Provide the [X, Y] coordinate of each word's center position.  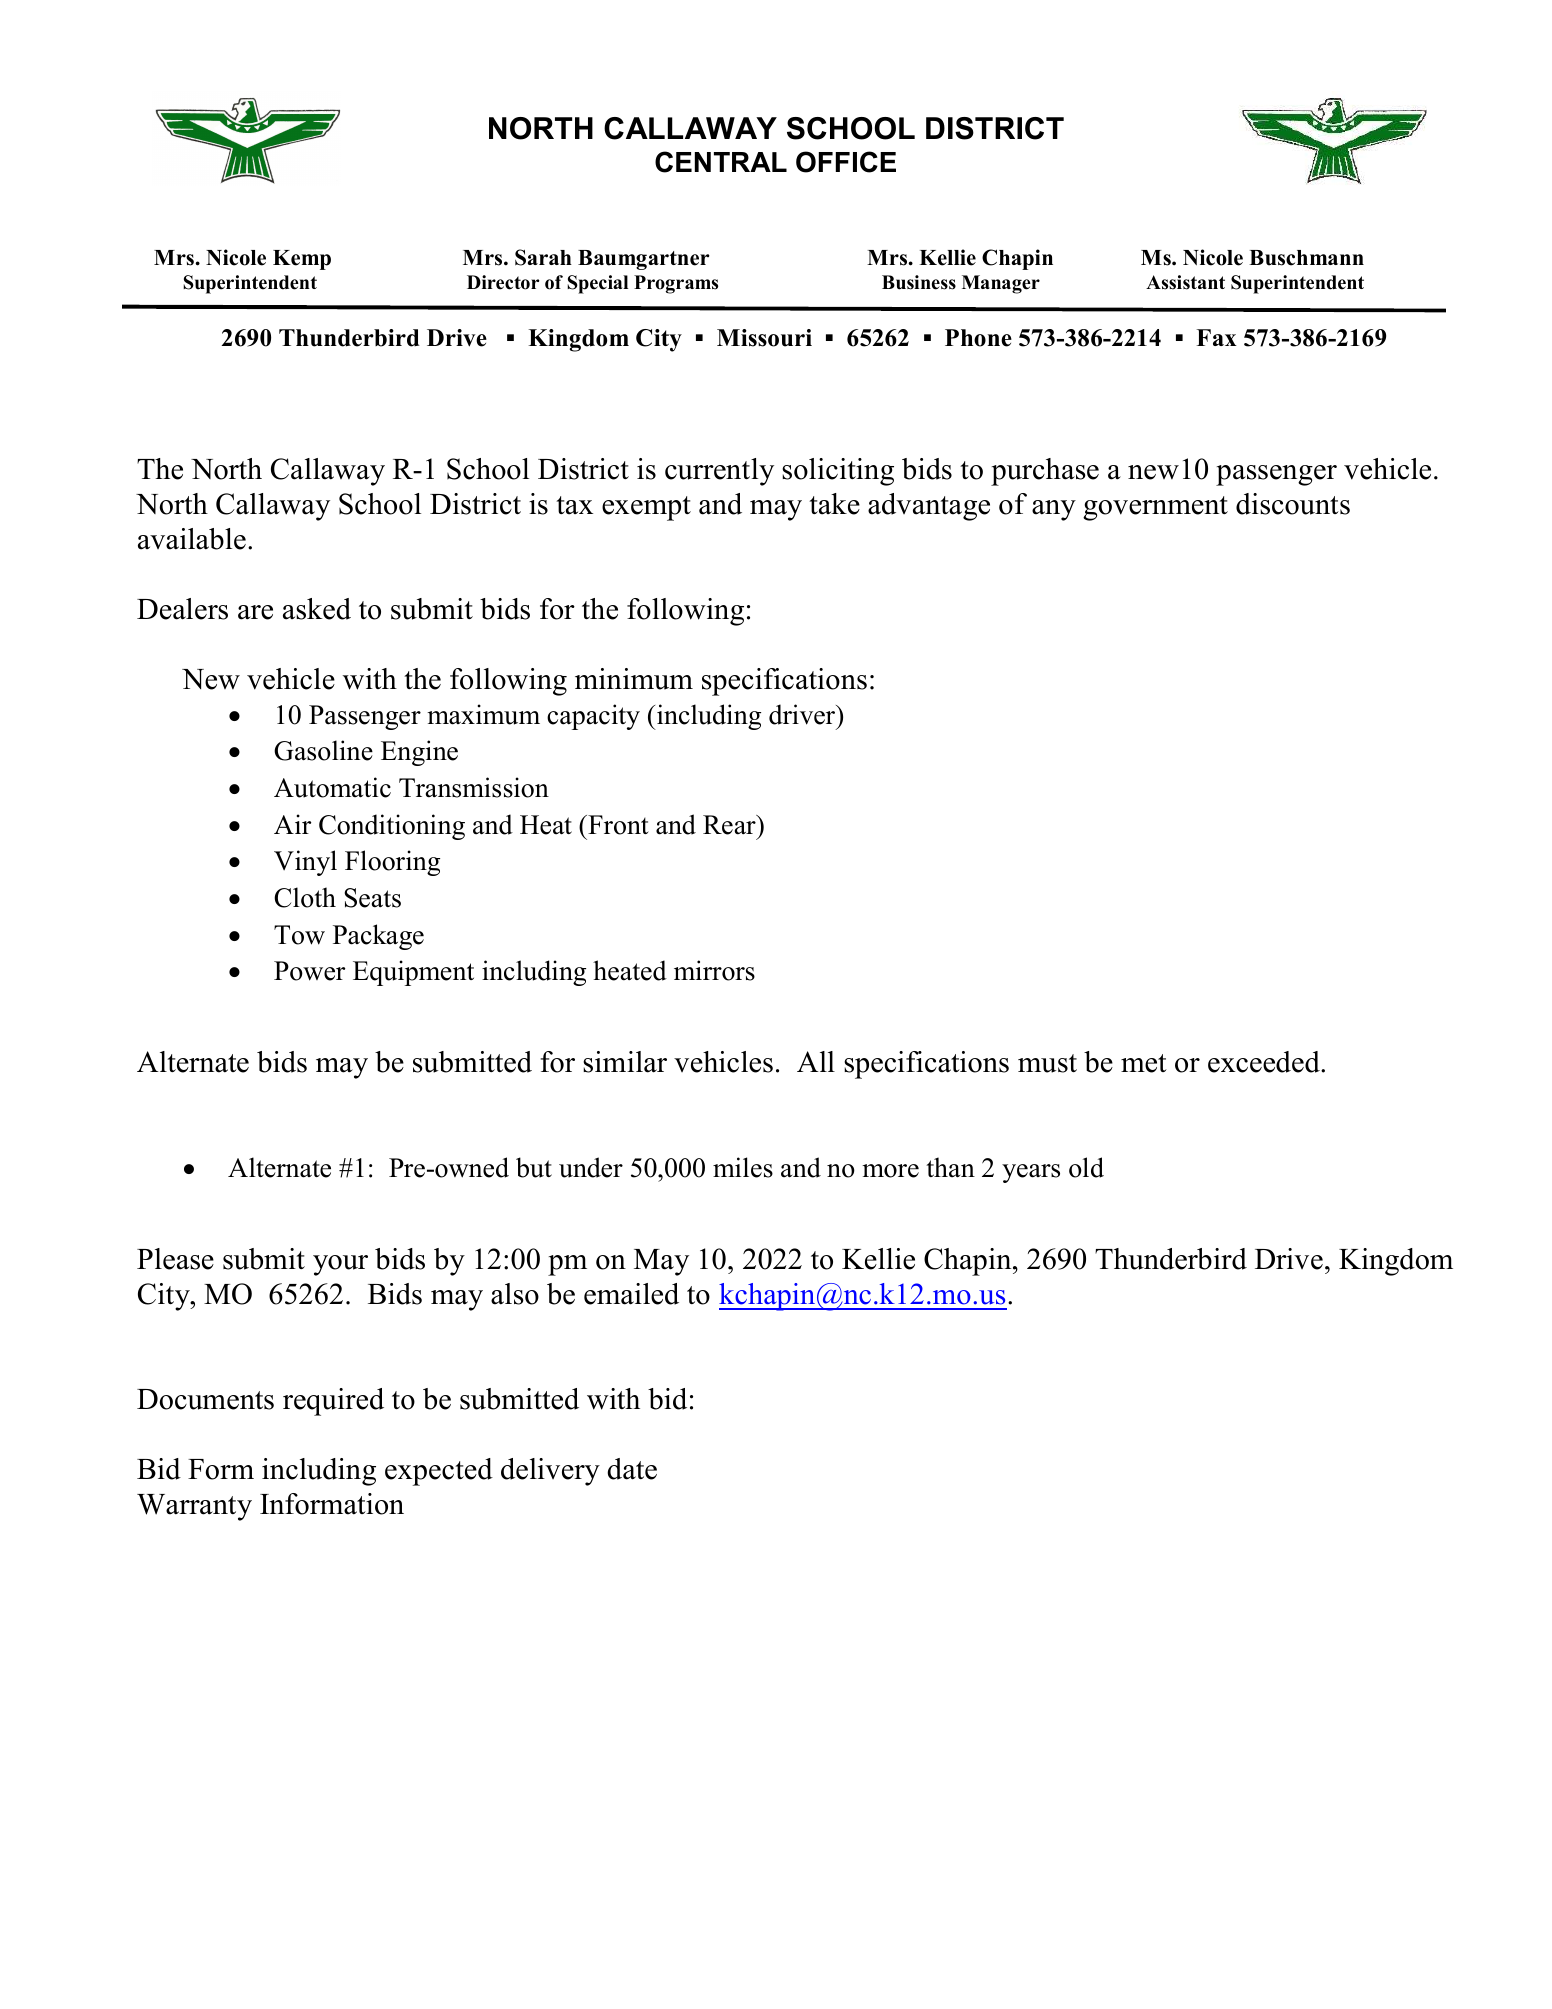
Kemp [302, 260]
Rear [730, 825]
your [340, 1265]
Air [292, 824]
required [333, 1402]
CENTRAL [721, 162]
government [1155, 508]
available [192, 539]
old [1086, 1167]
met [1144, 1063]
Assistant [1185, 282]
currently [719, 472]
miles [743, 1167]
